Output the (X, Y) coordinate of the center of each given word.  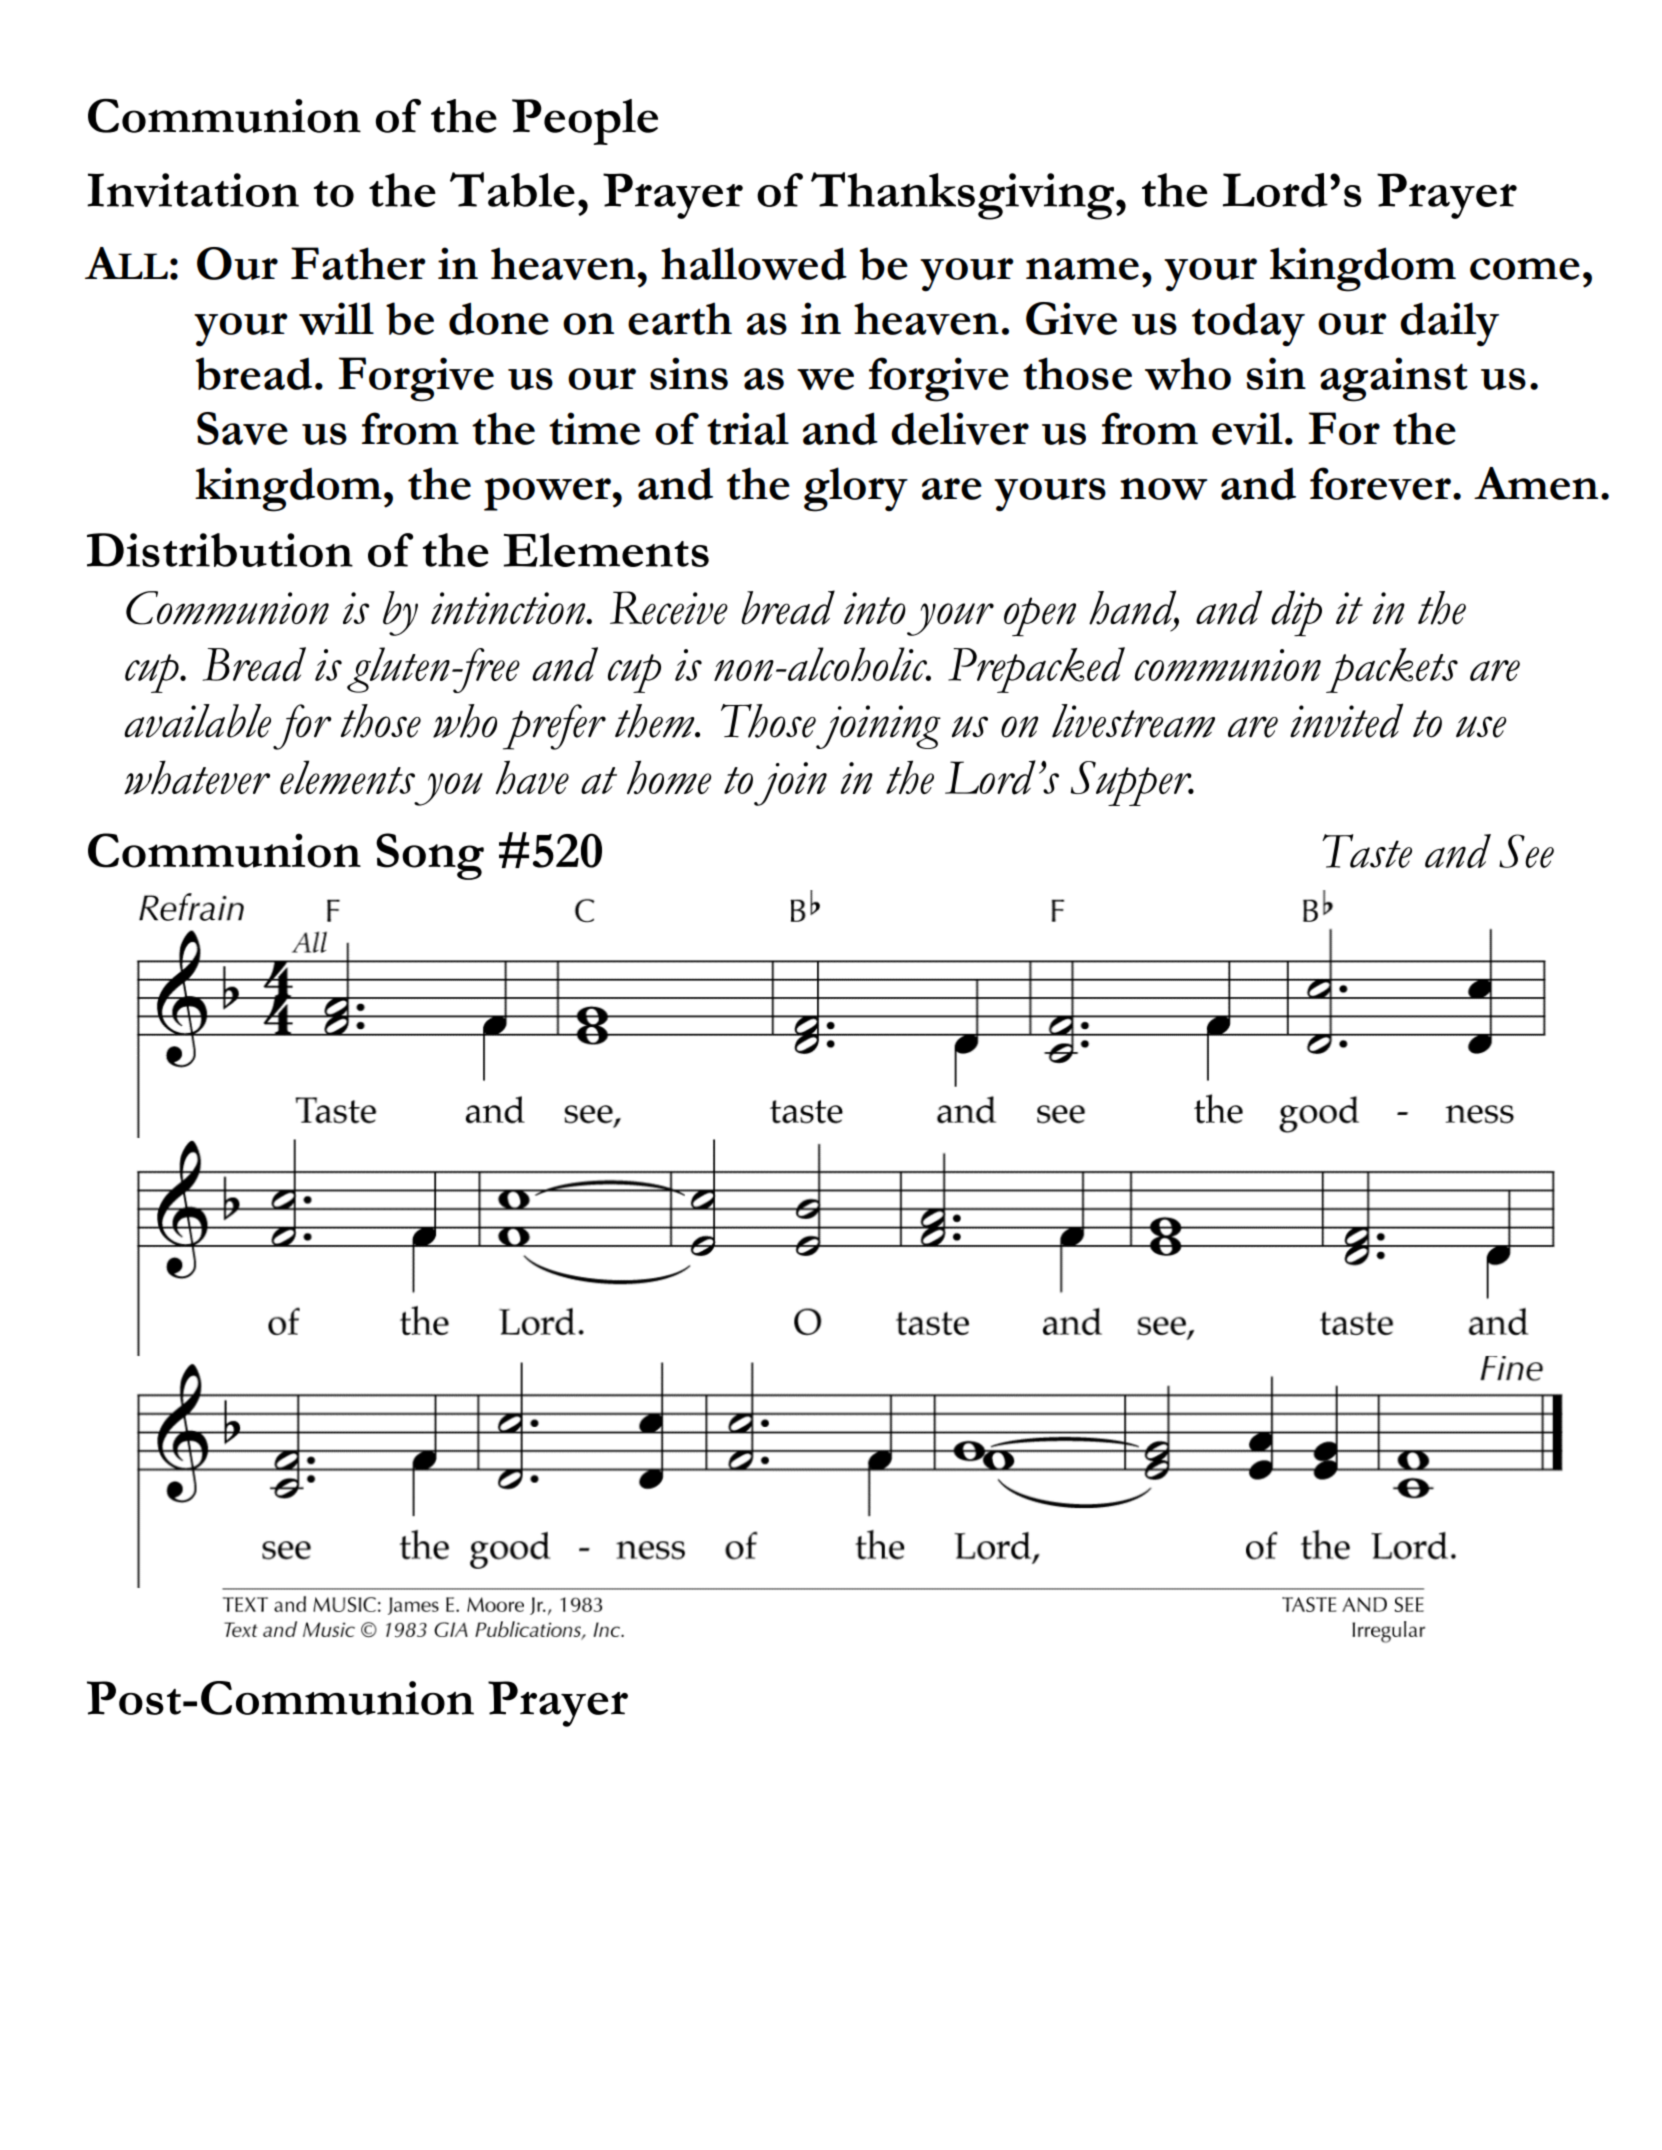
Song (430, 856)
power (548, 494)
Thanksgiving (962, 196)
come (1525, 269)
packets (1392, 670)
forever (1380, 483)
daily (1449, 324)
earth (680, 318)
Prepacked (1036, 670)
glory (856, 489)
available (197, 721)
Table (512, 189)
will (336, 318)
